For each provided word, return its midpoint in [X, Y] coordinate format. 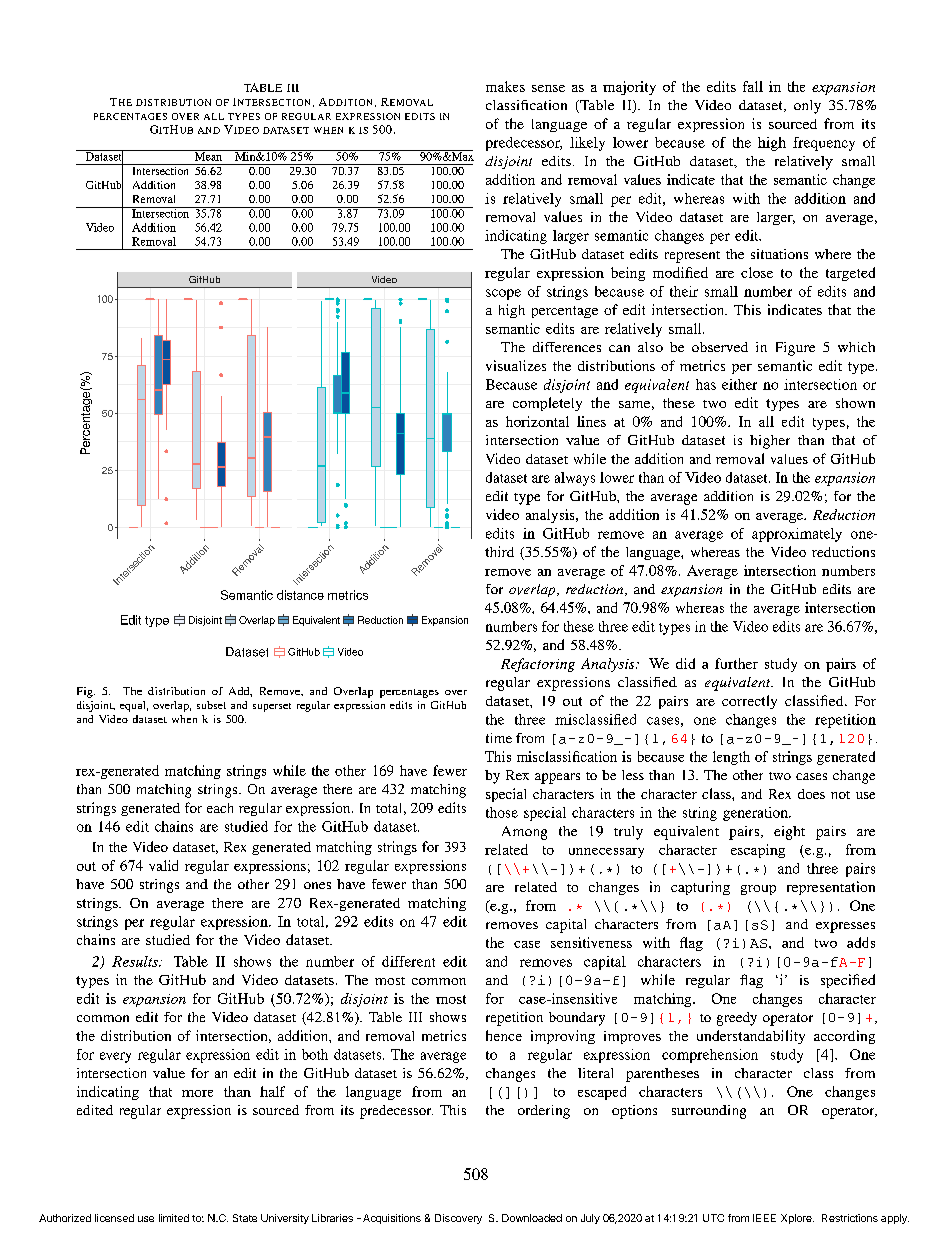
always [575, 479]
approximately [797, 535]
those [502, 812]
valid [163, 865]
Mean [208, 155]
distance [300, 595]
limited [174, 1218]
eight [789, 833]
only [807, 107]
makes [505, 86]
